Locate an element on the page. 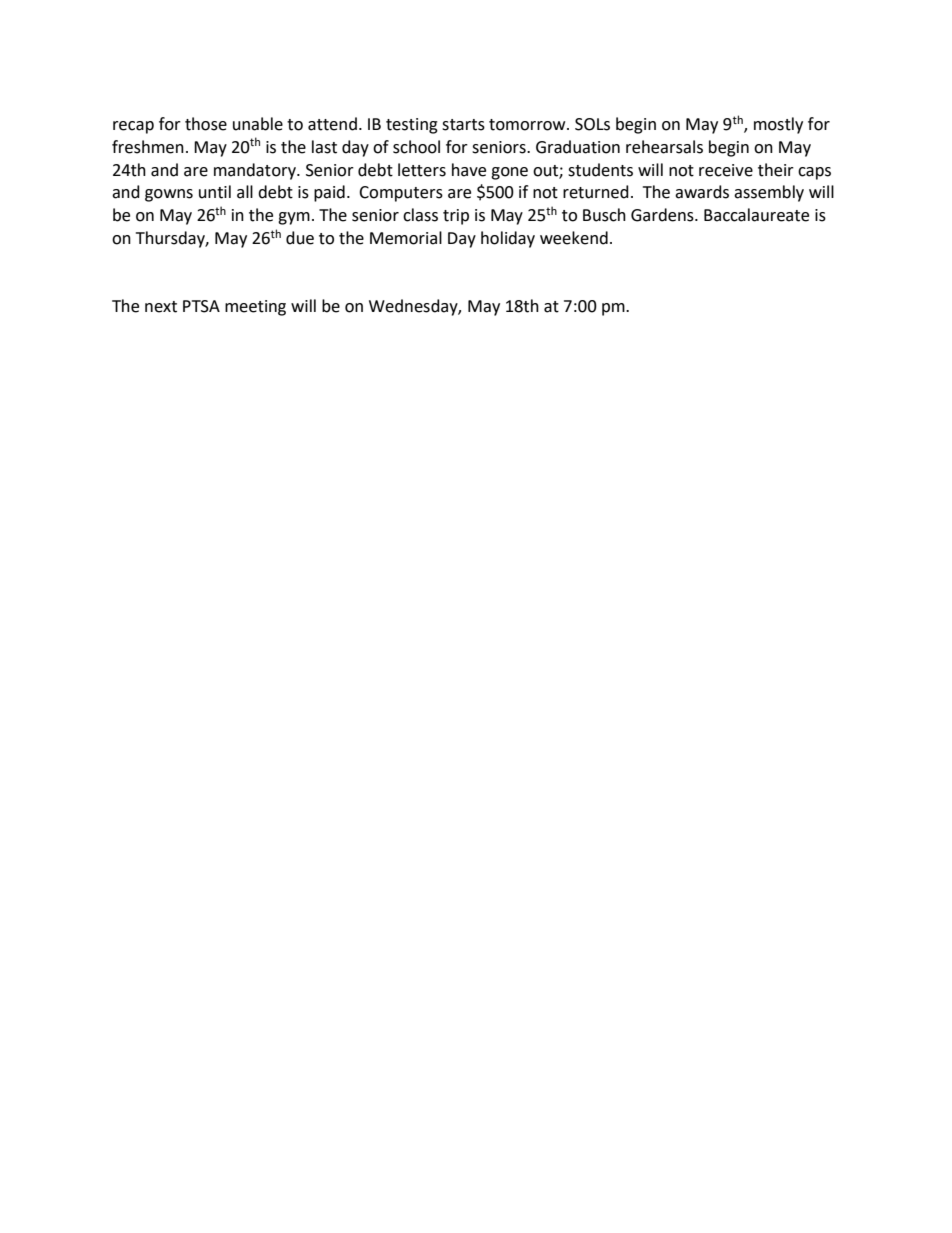  due is located at coordinates (300, 238).
